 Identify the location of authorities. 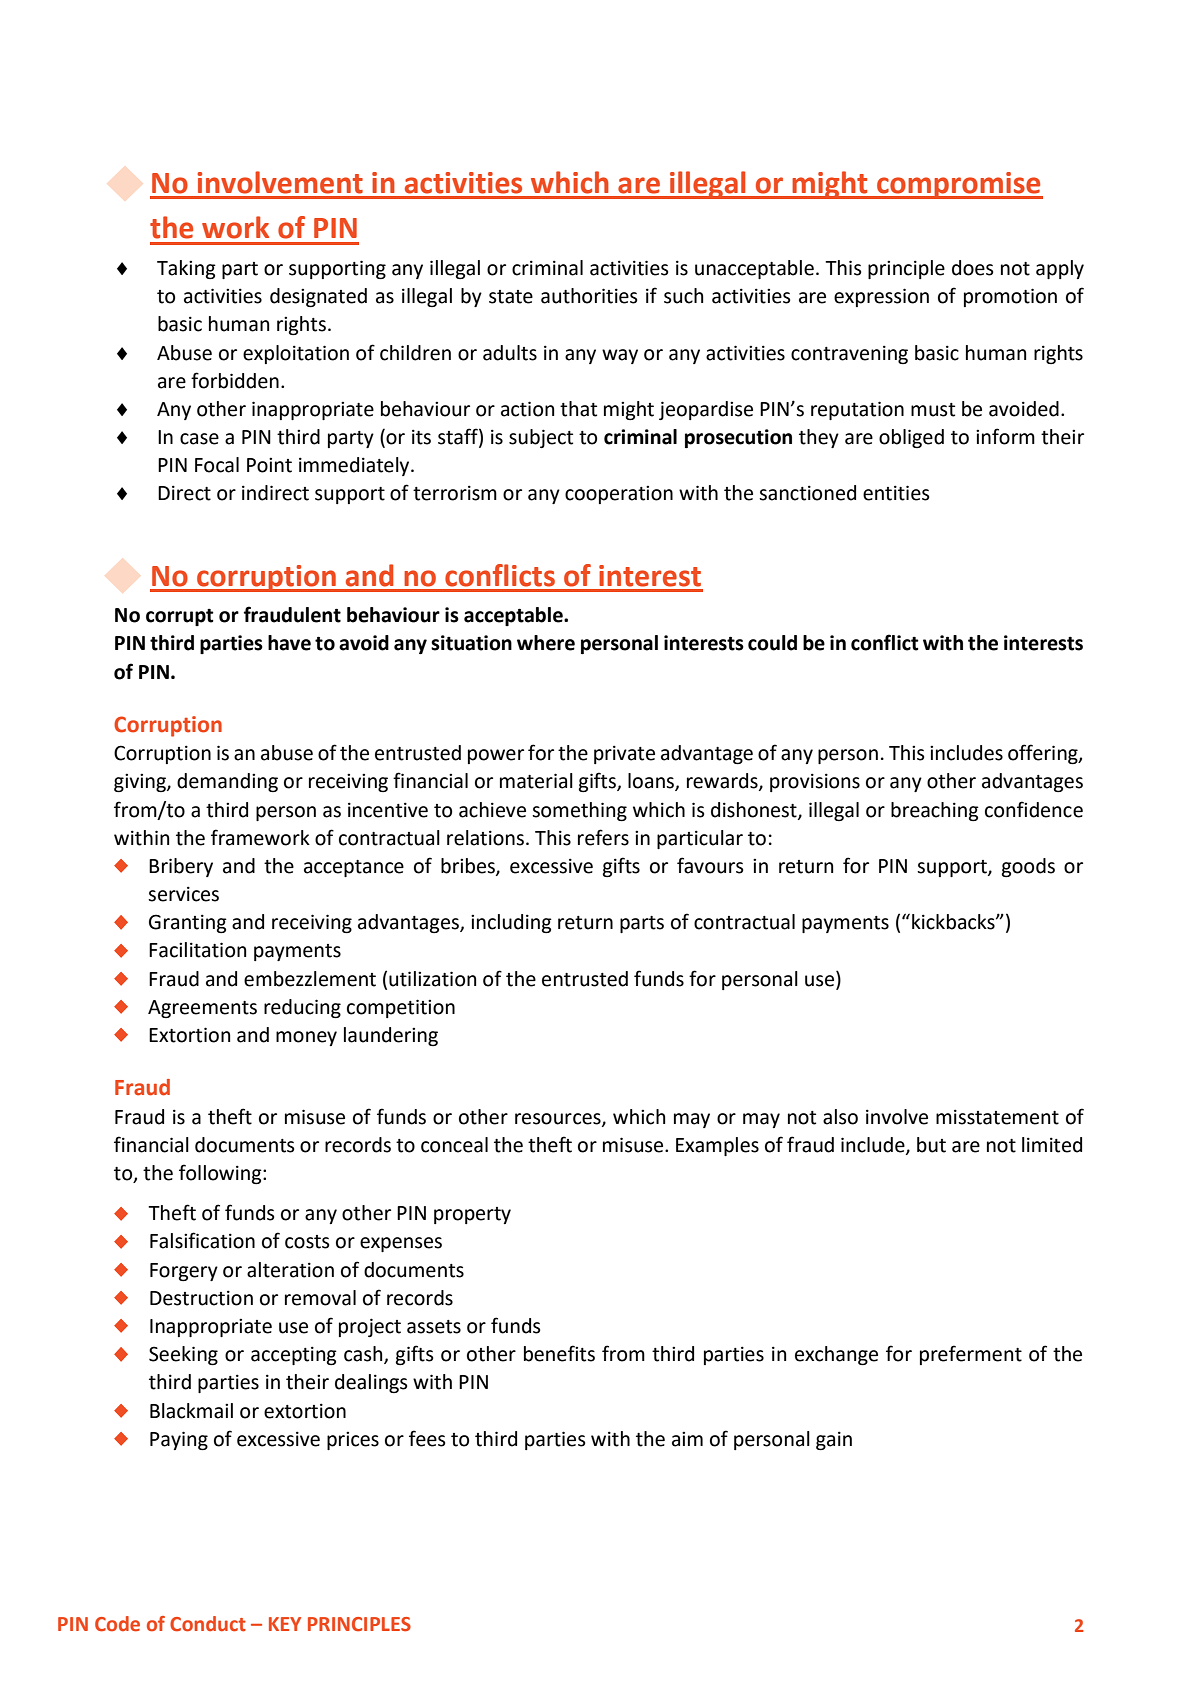
(589, 296).
